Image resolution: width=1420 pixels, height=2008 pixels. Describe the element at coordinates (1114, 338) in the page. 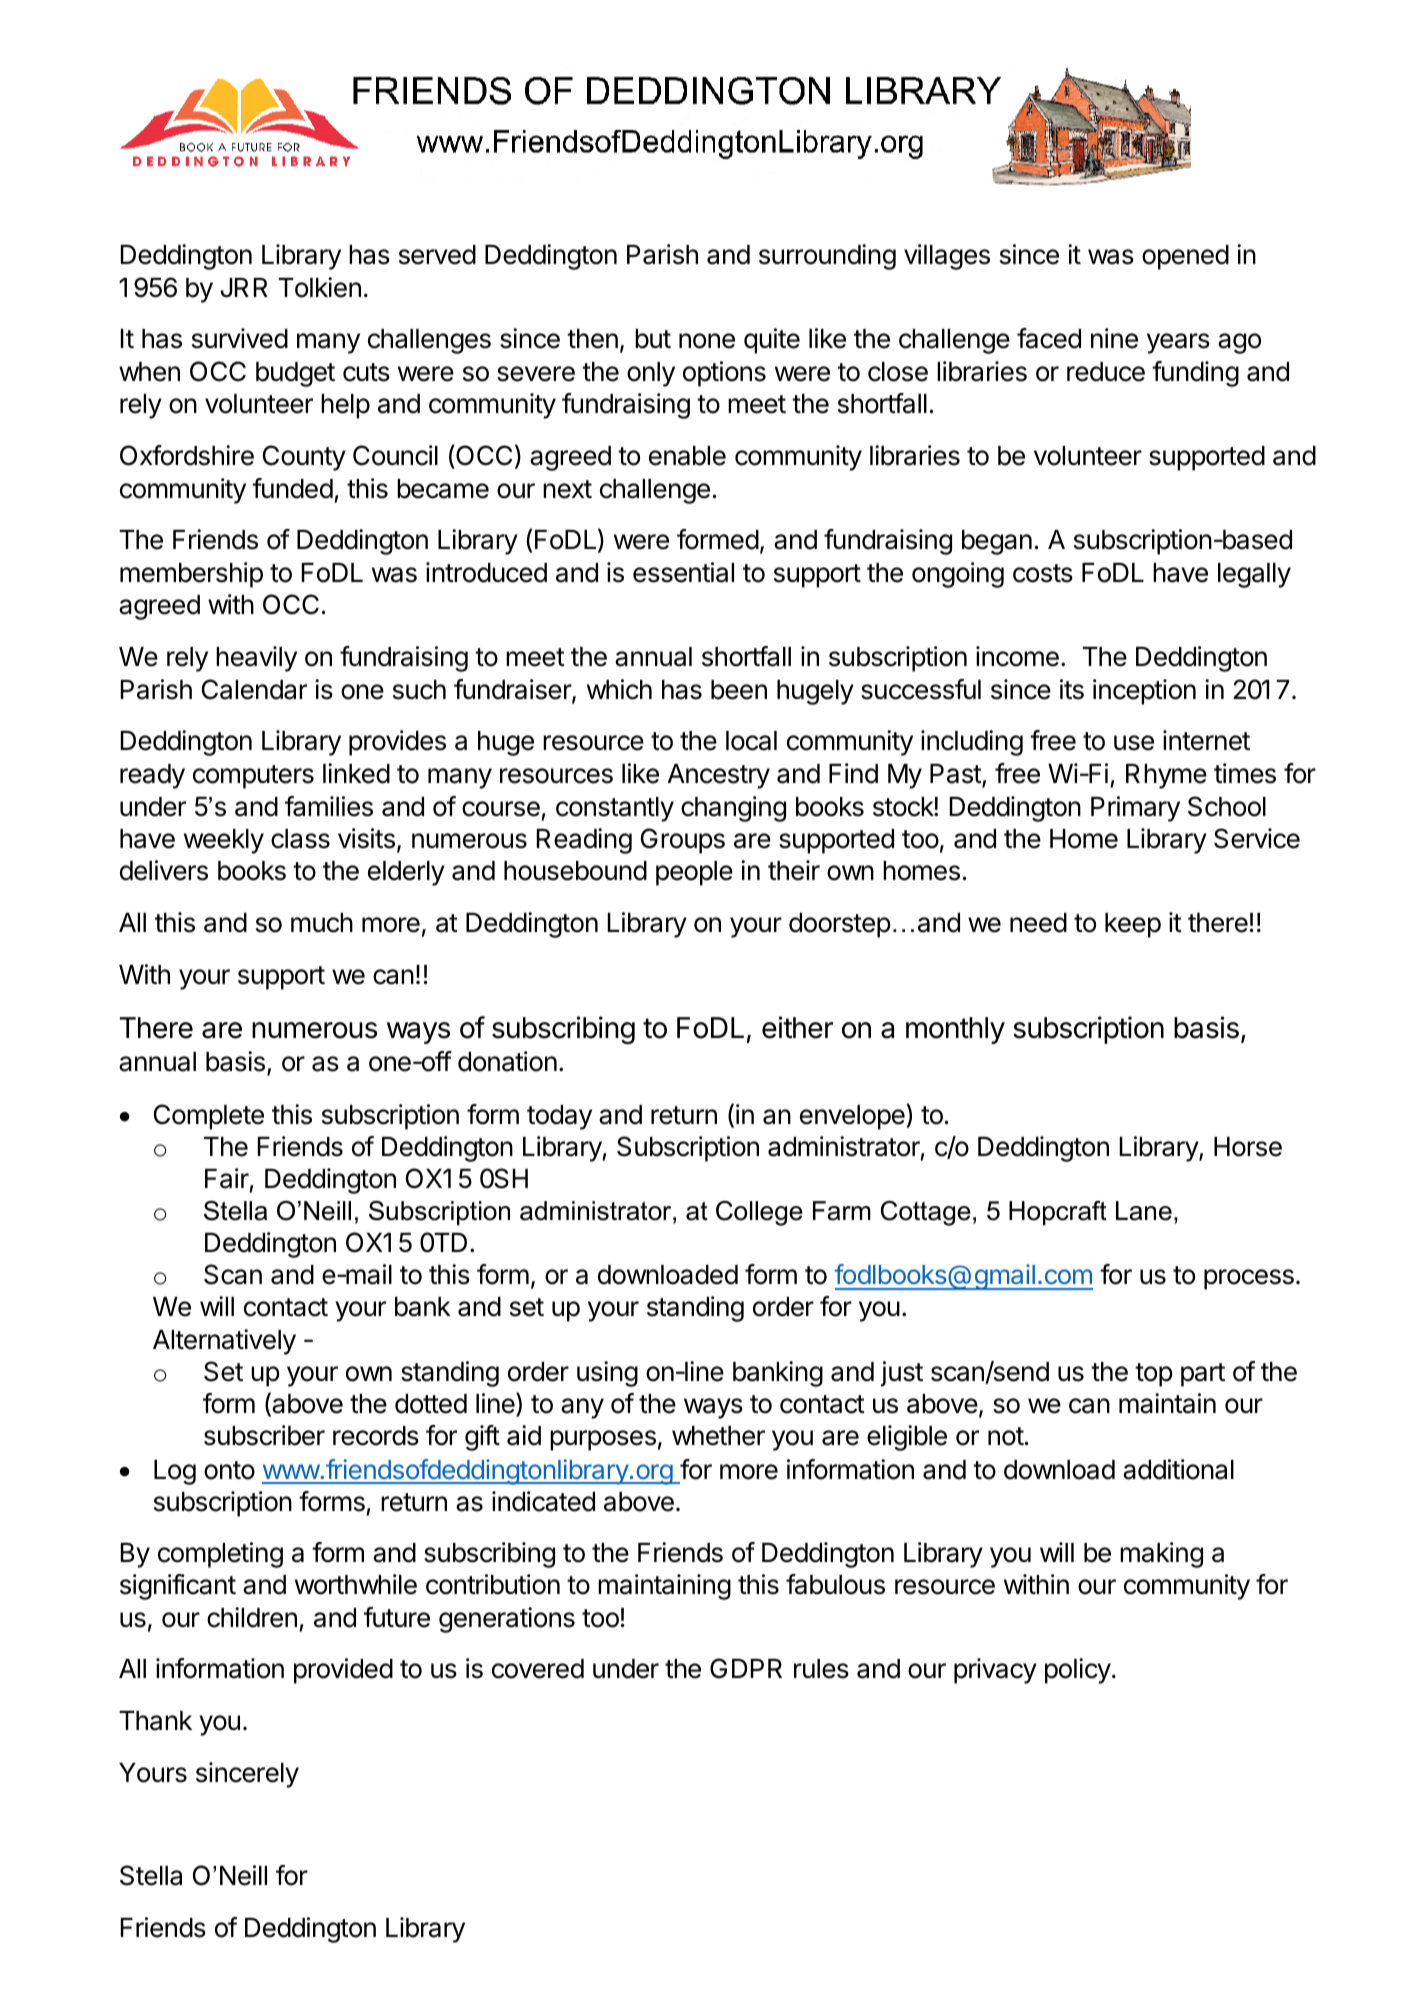

I see `nine` at that location.
